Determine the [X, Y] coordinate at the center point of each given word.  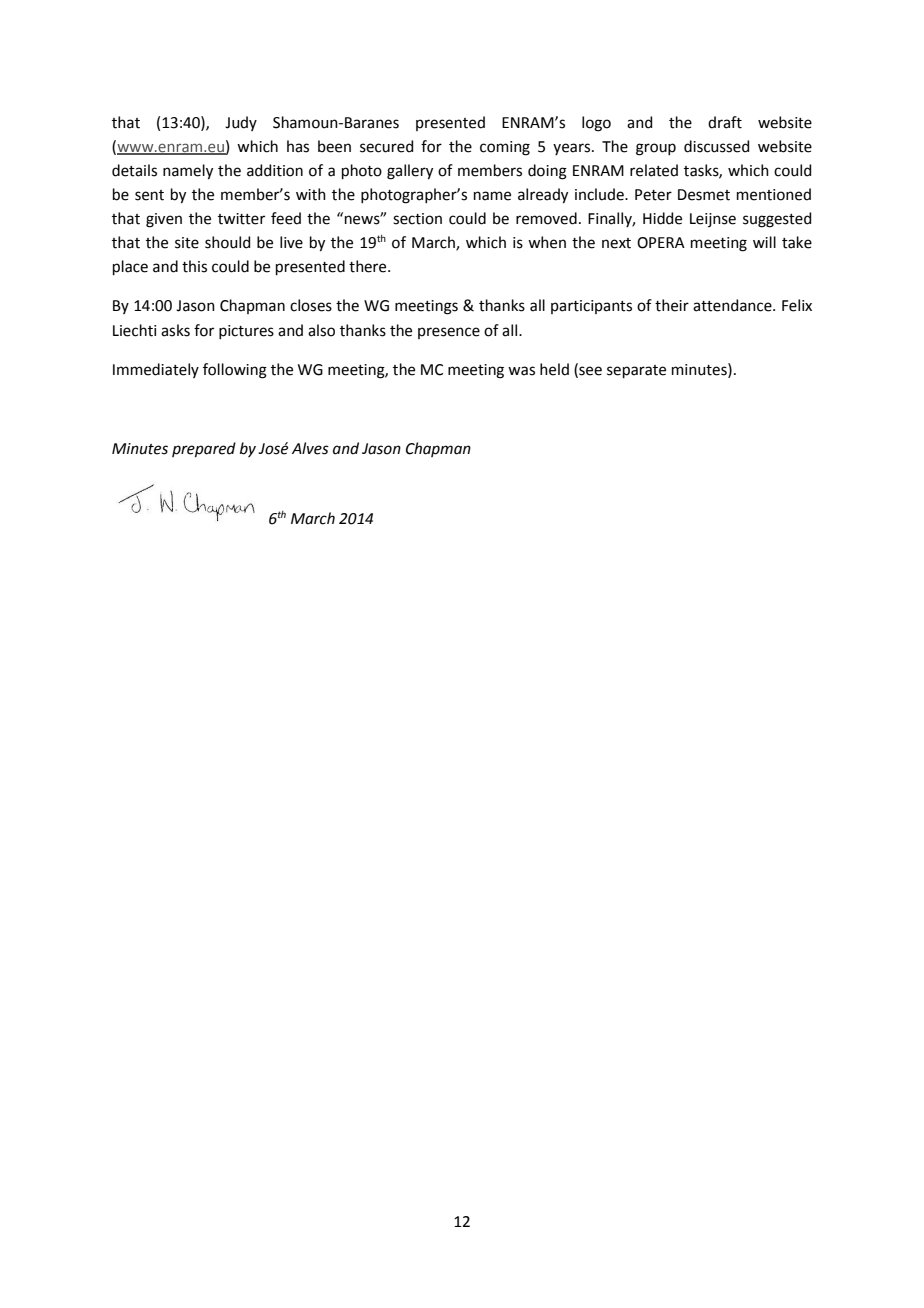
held [554, 369]
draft [725, 122]
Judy [241, 123]
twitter [241, 219]
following [235, 371]
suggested [777, 220]
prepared [204, 450]
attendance [733, 305]
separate [636, 372]
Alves [310, 448]
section [417, 219]
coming [505, 148]
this [194, 266]
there [369, 266]
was [521, 371]
